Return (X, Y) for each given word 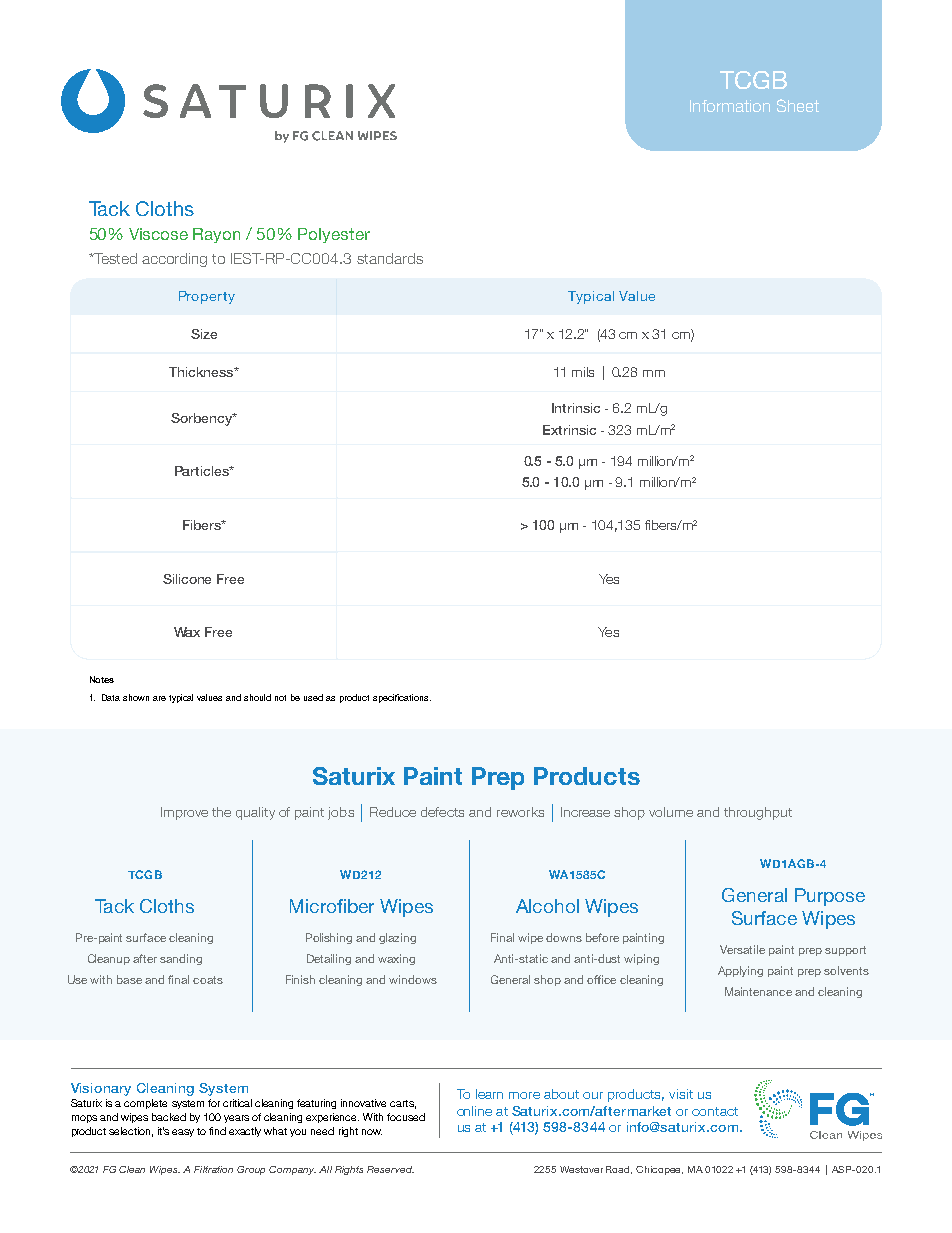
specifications (402, 698)
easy (183, 1133)
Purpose (830, 897)
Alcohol (547, 906)
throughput (758, 813)
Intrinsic (576, 408)
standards (390, 258)
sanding (181, 959)
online (474, 1111)
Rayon (216, 235)
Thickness (202, 372)
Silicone (187, 579)
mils (583, 372)
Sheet (798, 105)
